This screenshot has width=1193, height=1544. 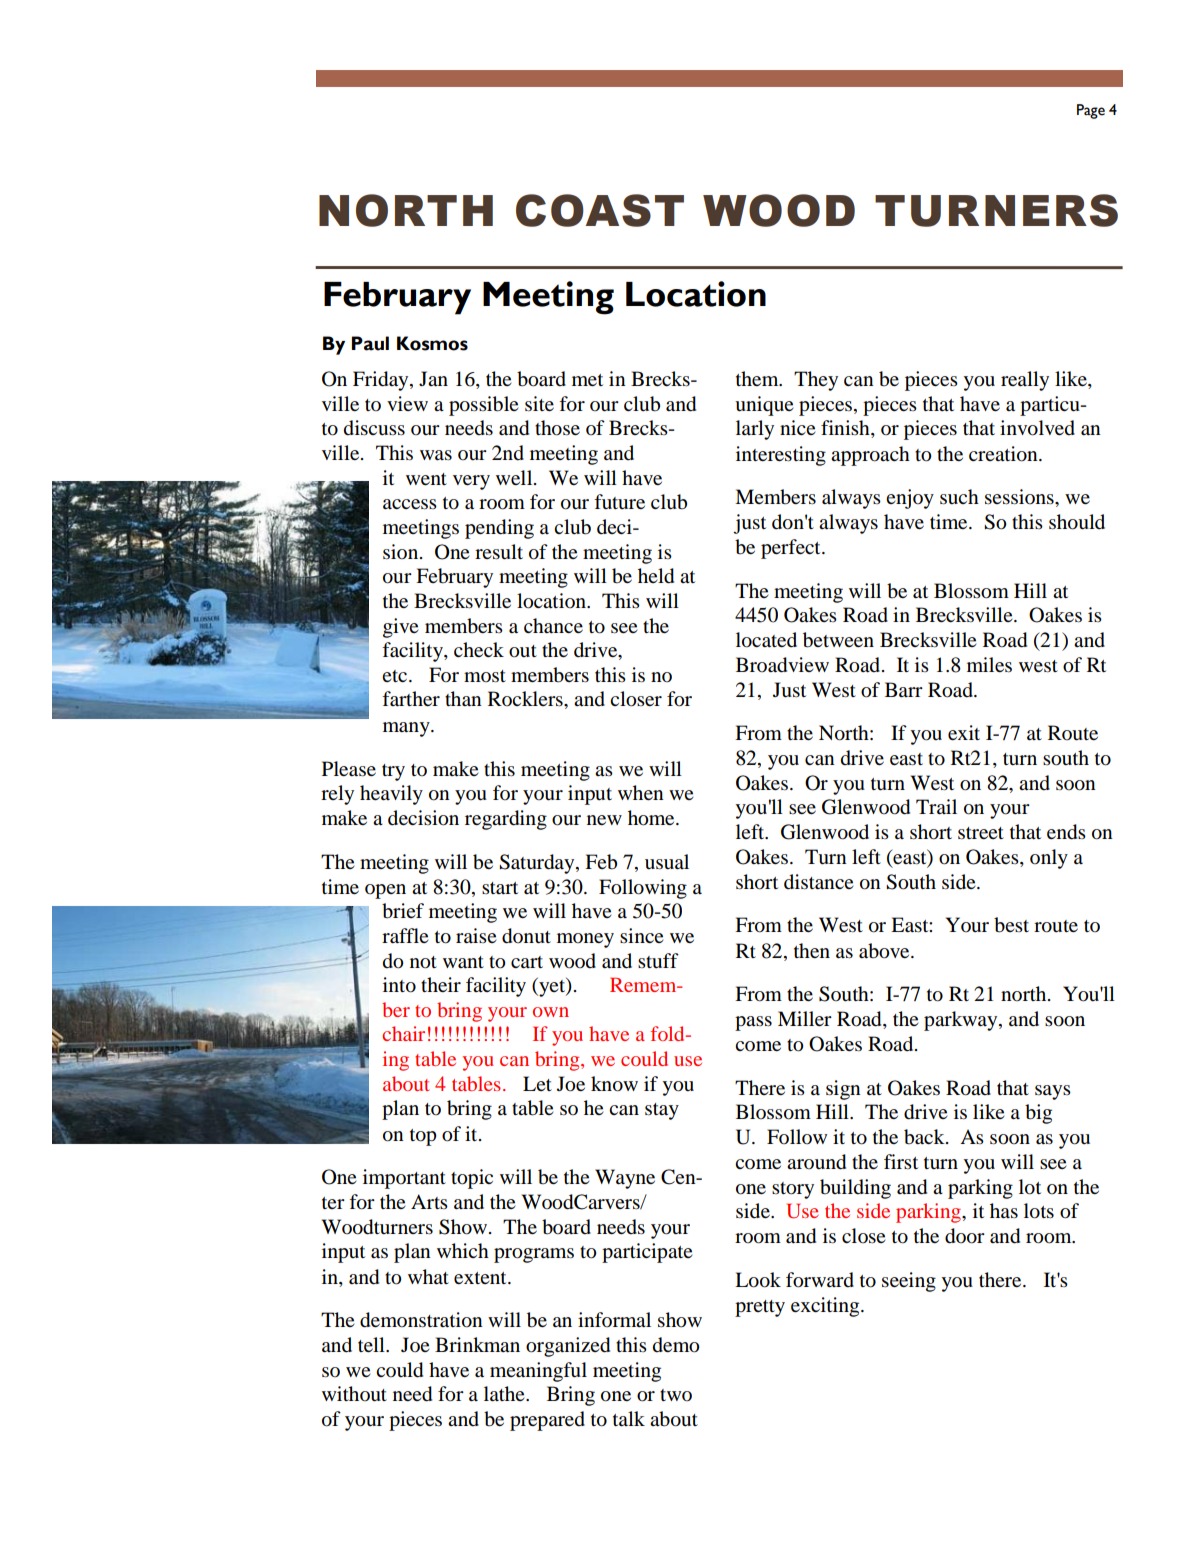 What do you see at coordinates (1091, 111) in the screenshot?
I see `Page` at bounding box center [1091, 111].
